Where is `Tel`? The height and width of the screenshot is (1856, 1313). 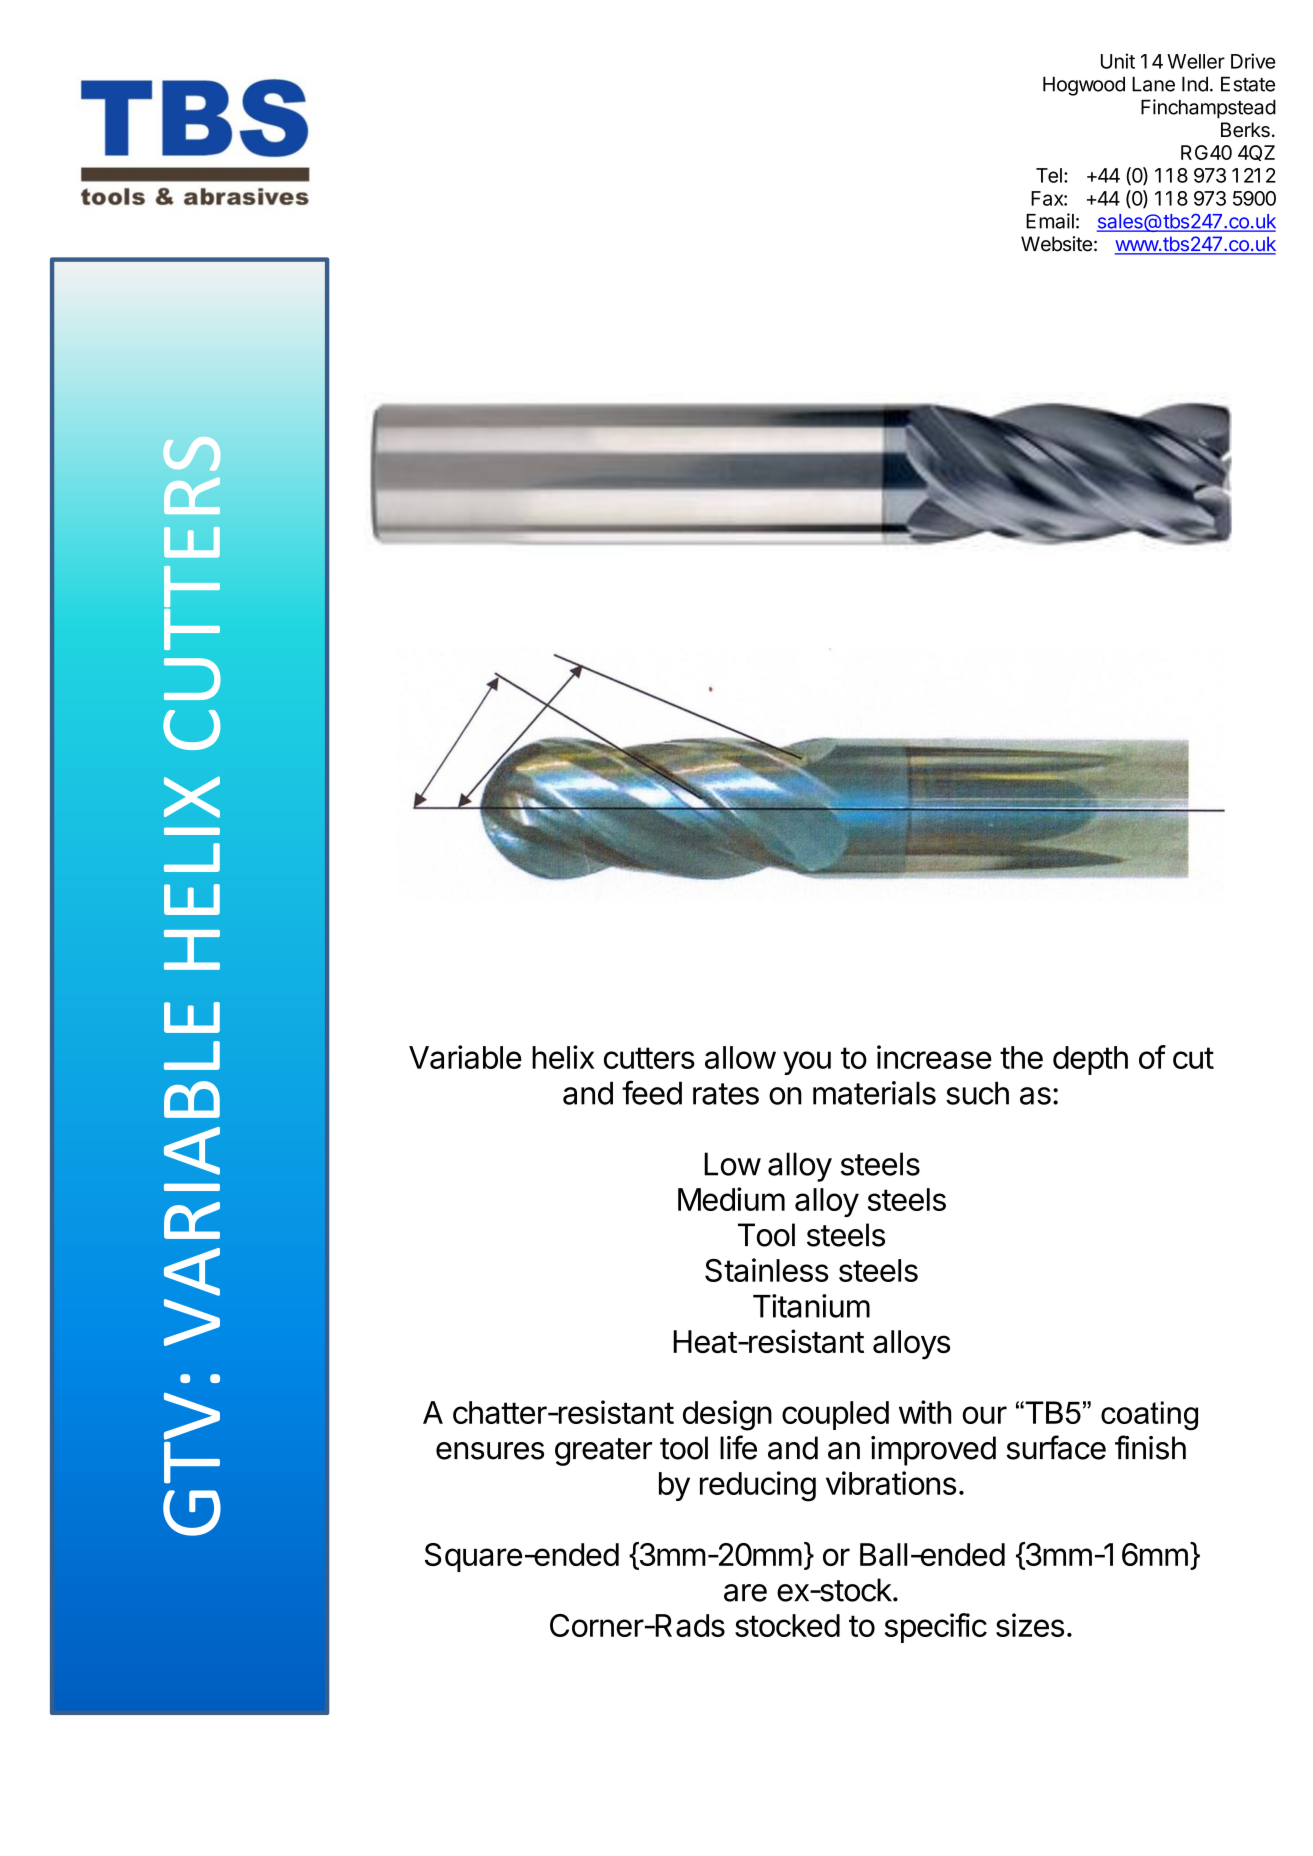
Tel is located at coordinates (1049, 175).
